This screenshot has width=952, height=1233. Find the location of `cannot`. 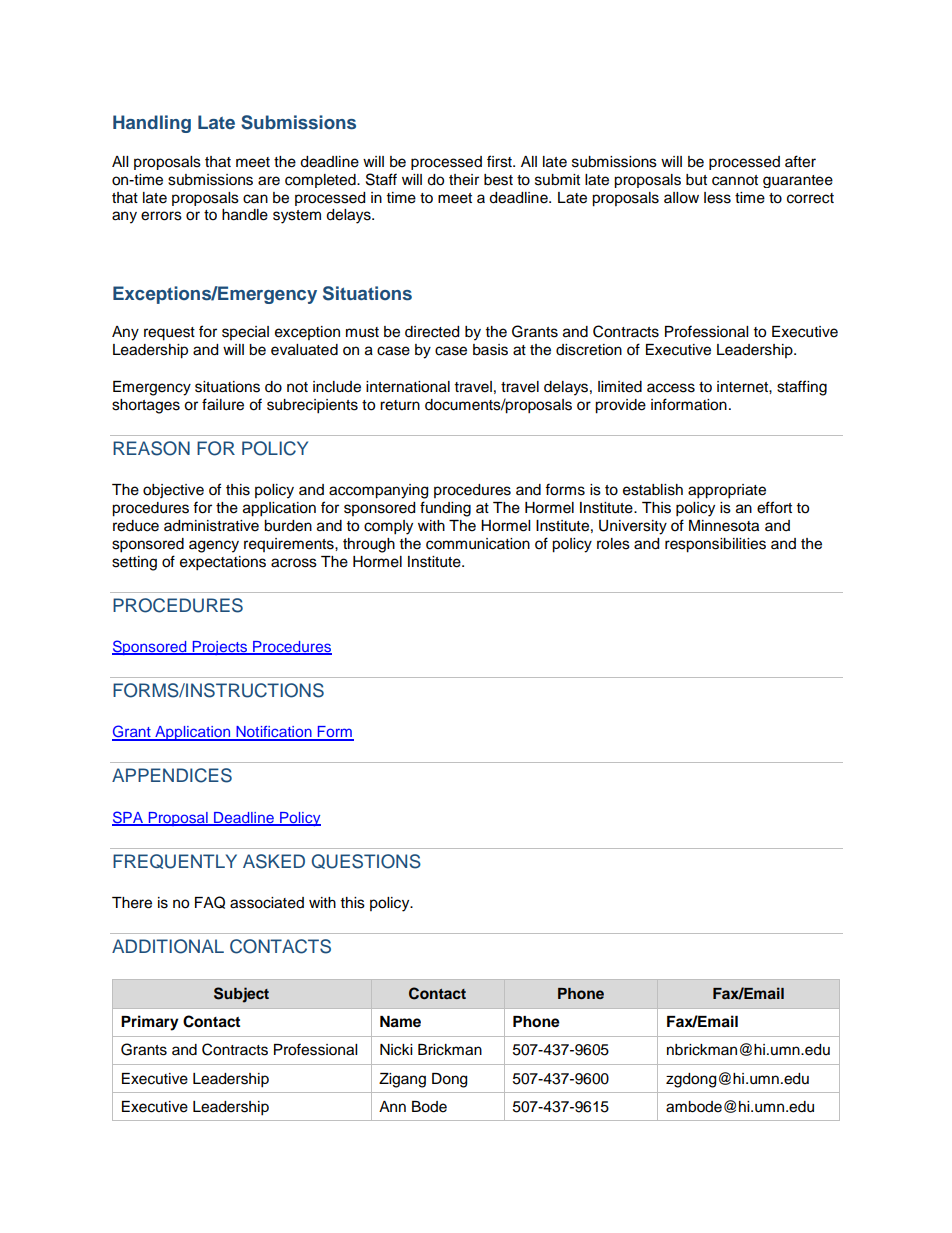

cannot is located at coordinates (735, 180).
